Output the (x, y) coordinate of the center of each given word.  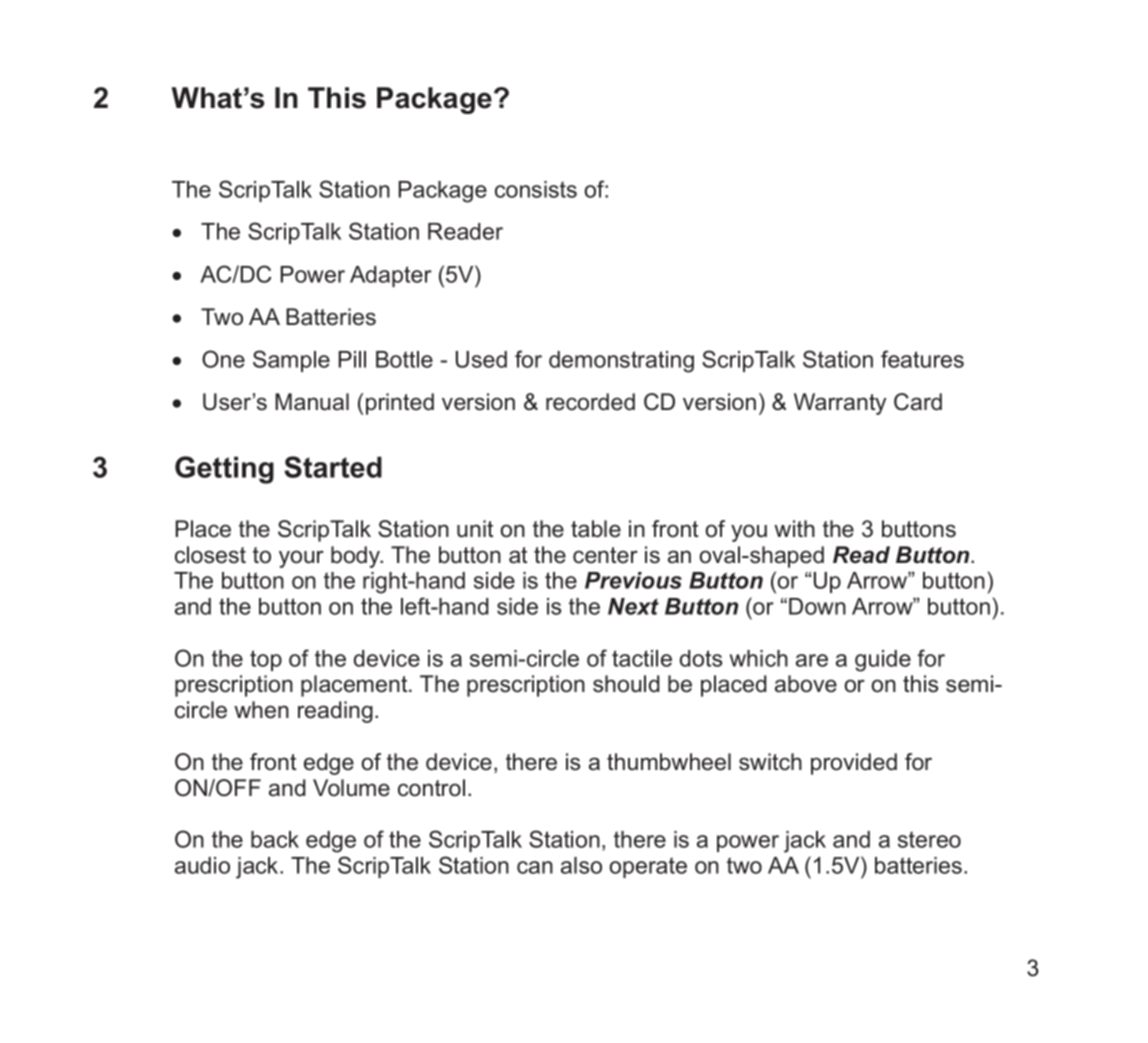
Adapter (391, 276)
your (301, 559)
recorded (590, 402)
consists (536, 189)
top (266, 660)
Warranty (840, 404)
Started (333, 467)
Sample (291, 361)
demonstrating (621, 362)
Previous (633, 580)
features (922, 359)
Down (817, 606)
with (794, 528)
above (806, 684)
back (275, 839)
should (626, 684)
